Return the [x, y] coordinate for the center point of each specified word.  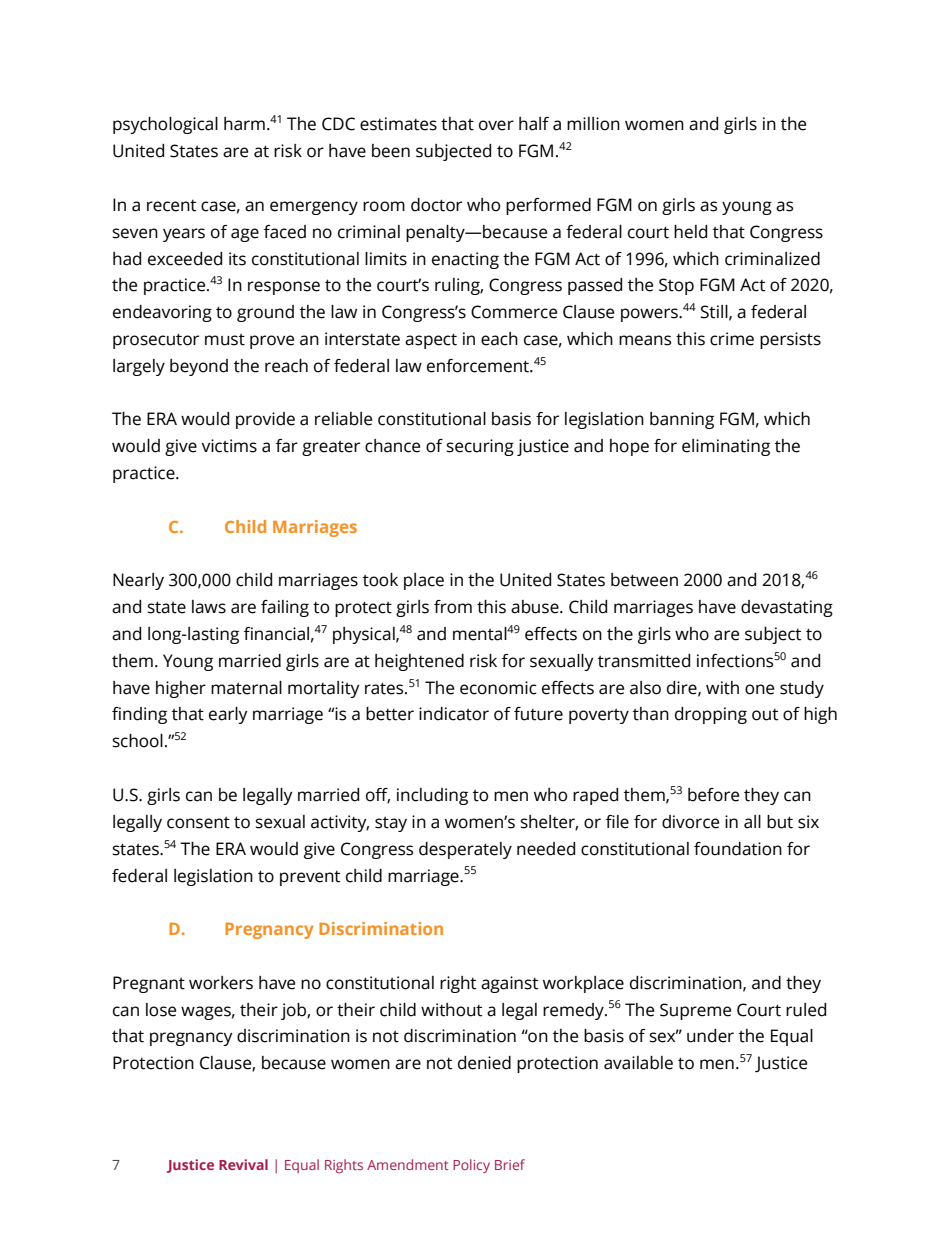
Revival [243, 1164]
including [432, 796]
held [690, 232]
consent [198, 823]
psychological [165, 125]
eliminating [726, 447]
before [713, 795]
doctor [436, 205]
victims [229, 446]
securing [480, 447]
